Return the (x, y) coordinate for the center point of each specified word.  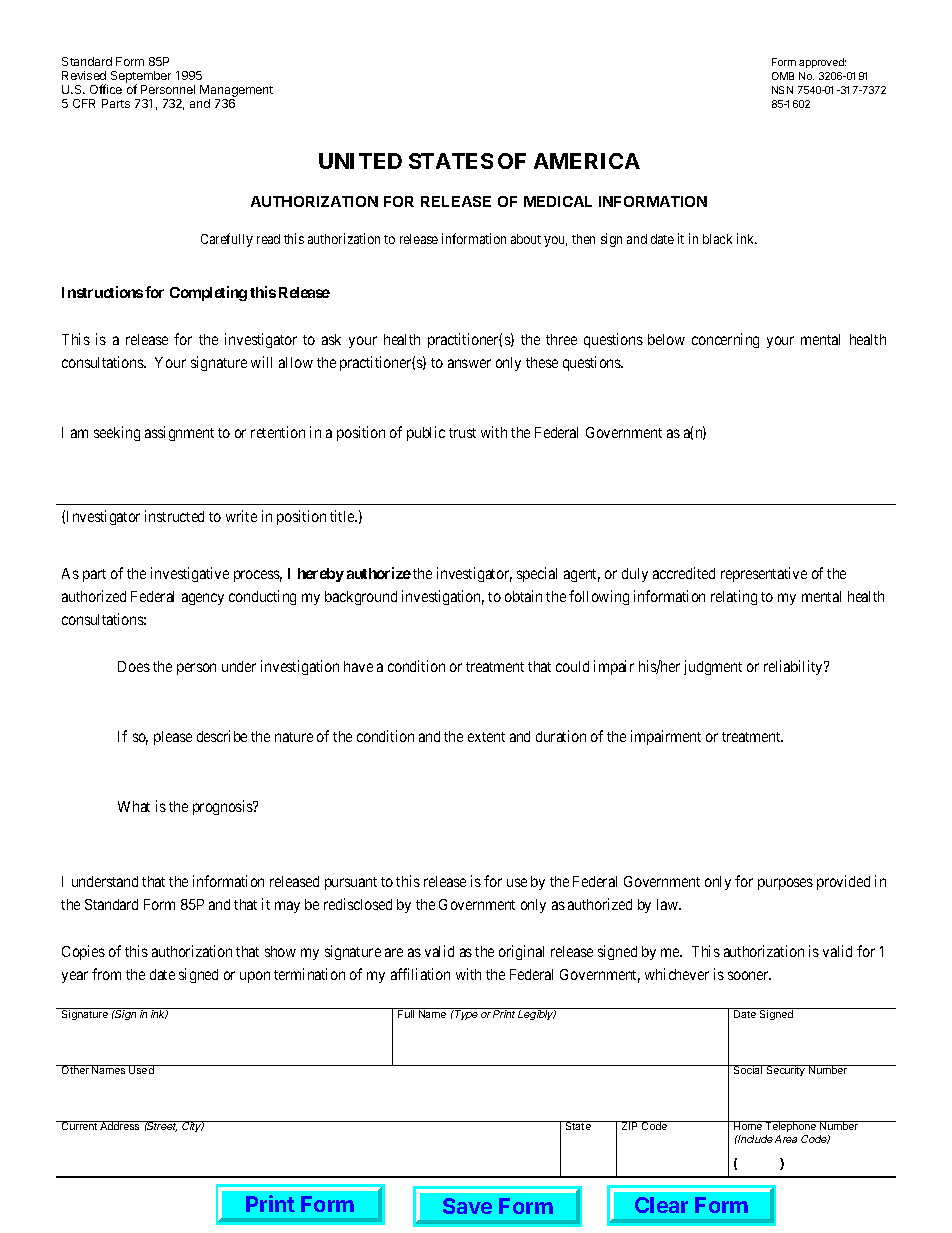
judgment (713, 667)
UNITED (360, 161)
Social (748, 1069)
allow (296, 362)
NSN (782, 90)
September (141, 78)
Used (141, 1069)
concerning (725, 340)
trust (462, 433)
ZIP (630, 1125)
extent (486, 737)
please (173, 738)
